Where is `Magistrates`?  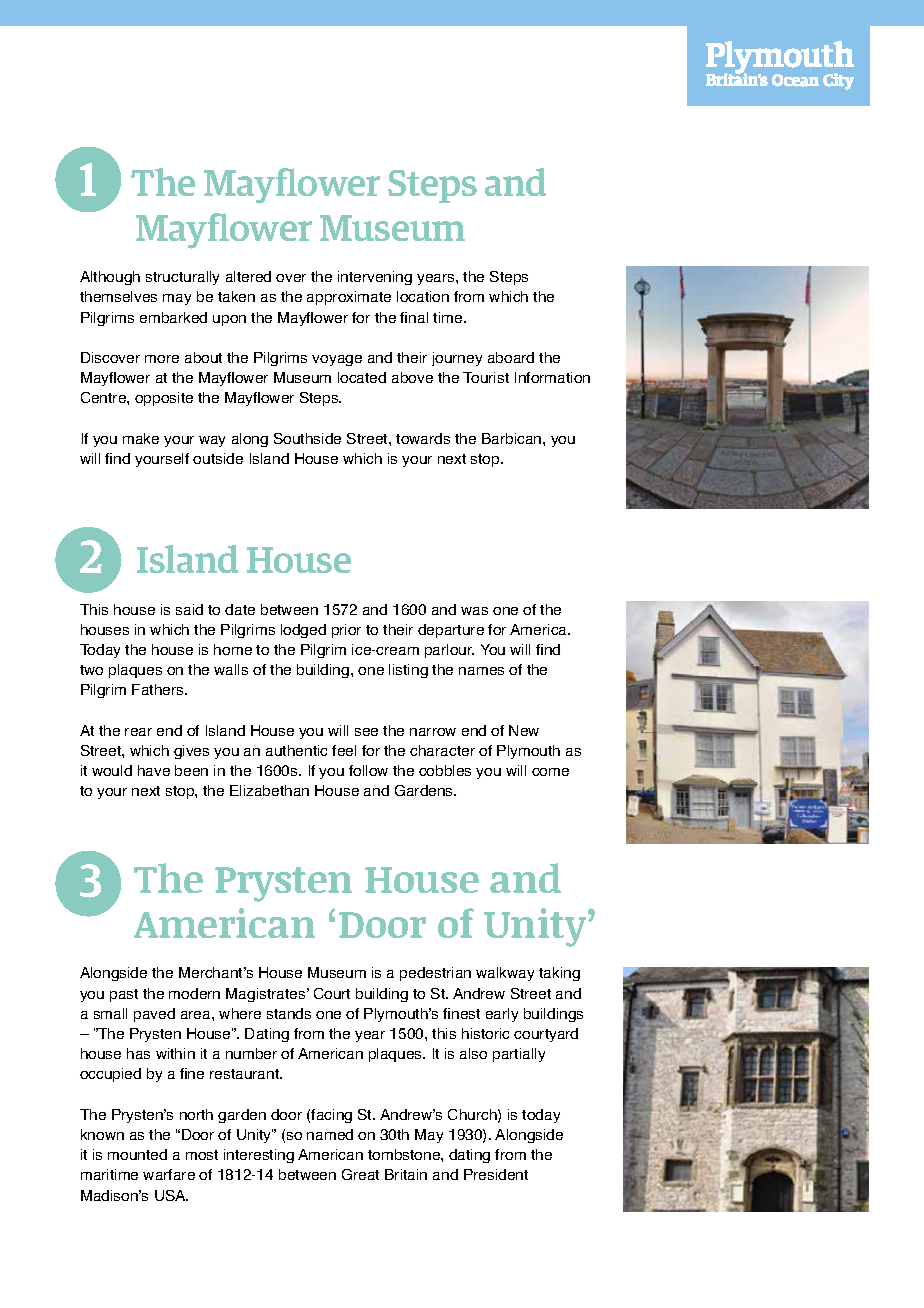 Magistrates is located at coordinates (267, 995).
